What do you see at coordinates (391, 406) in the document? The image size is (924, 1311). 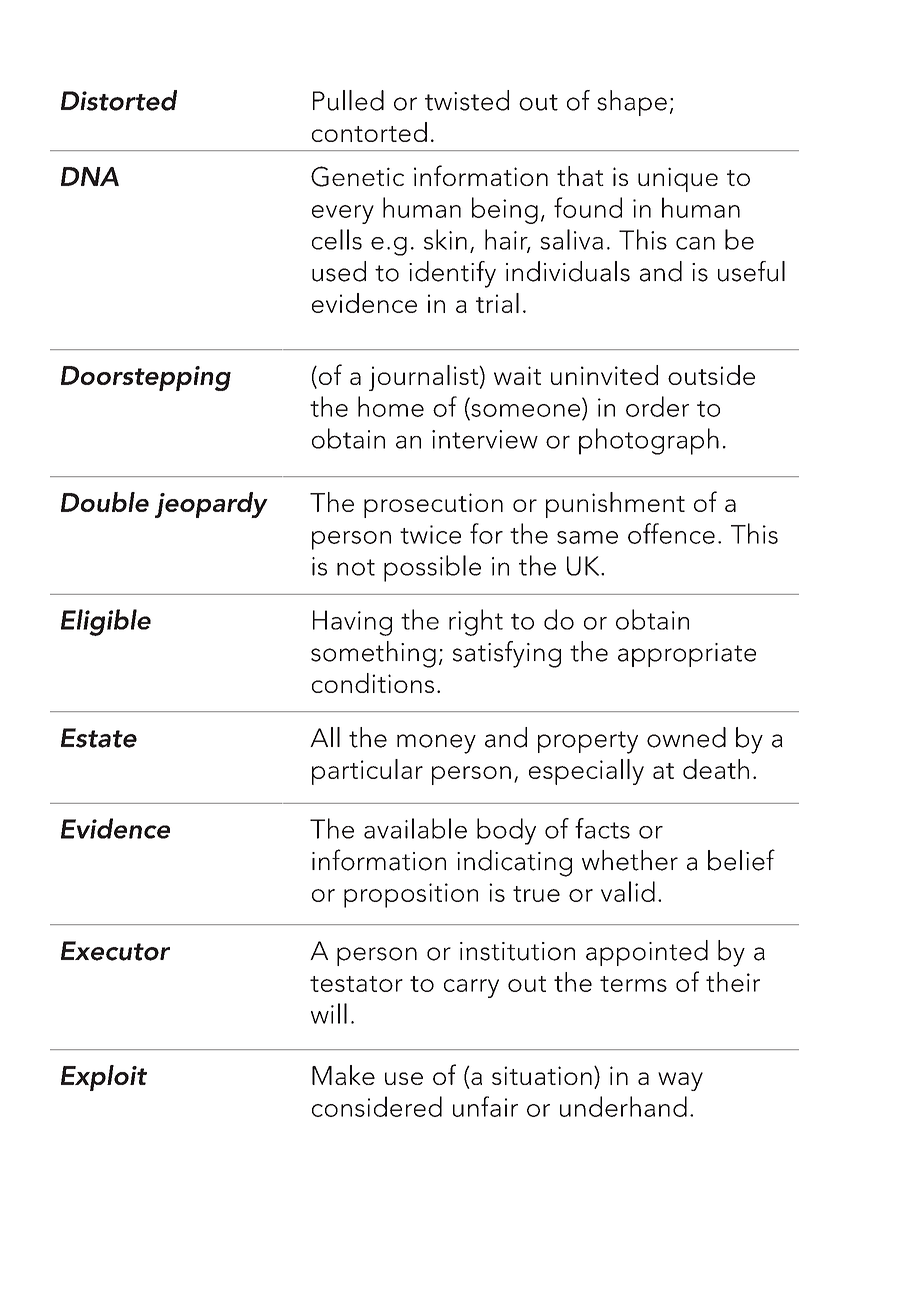 I see `home` at bounding box center [391, 406].
